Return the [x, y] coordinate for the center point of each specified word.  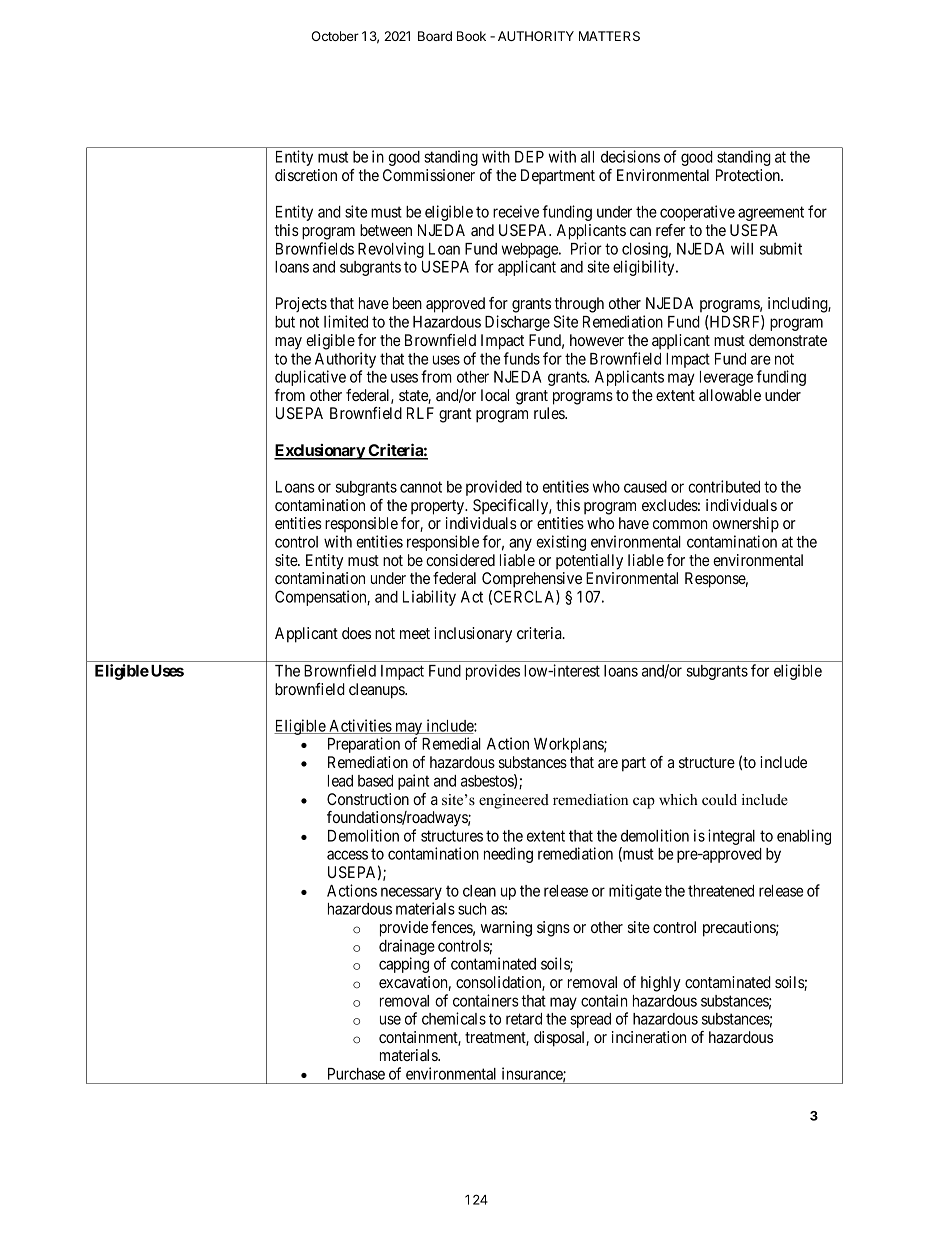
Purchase [356, 1074]
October [335, 36]
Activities [360, 726]
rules [550, 413]
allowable [730, 395]
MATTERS [609, 36]
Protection [749, 175]
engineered [514, 801]
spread [590, 1020]
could [719, 800]
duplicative [310, 378]
